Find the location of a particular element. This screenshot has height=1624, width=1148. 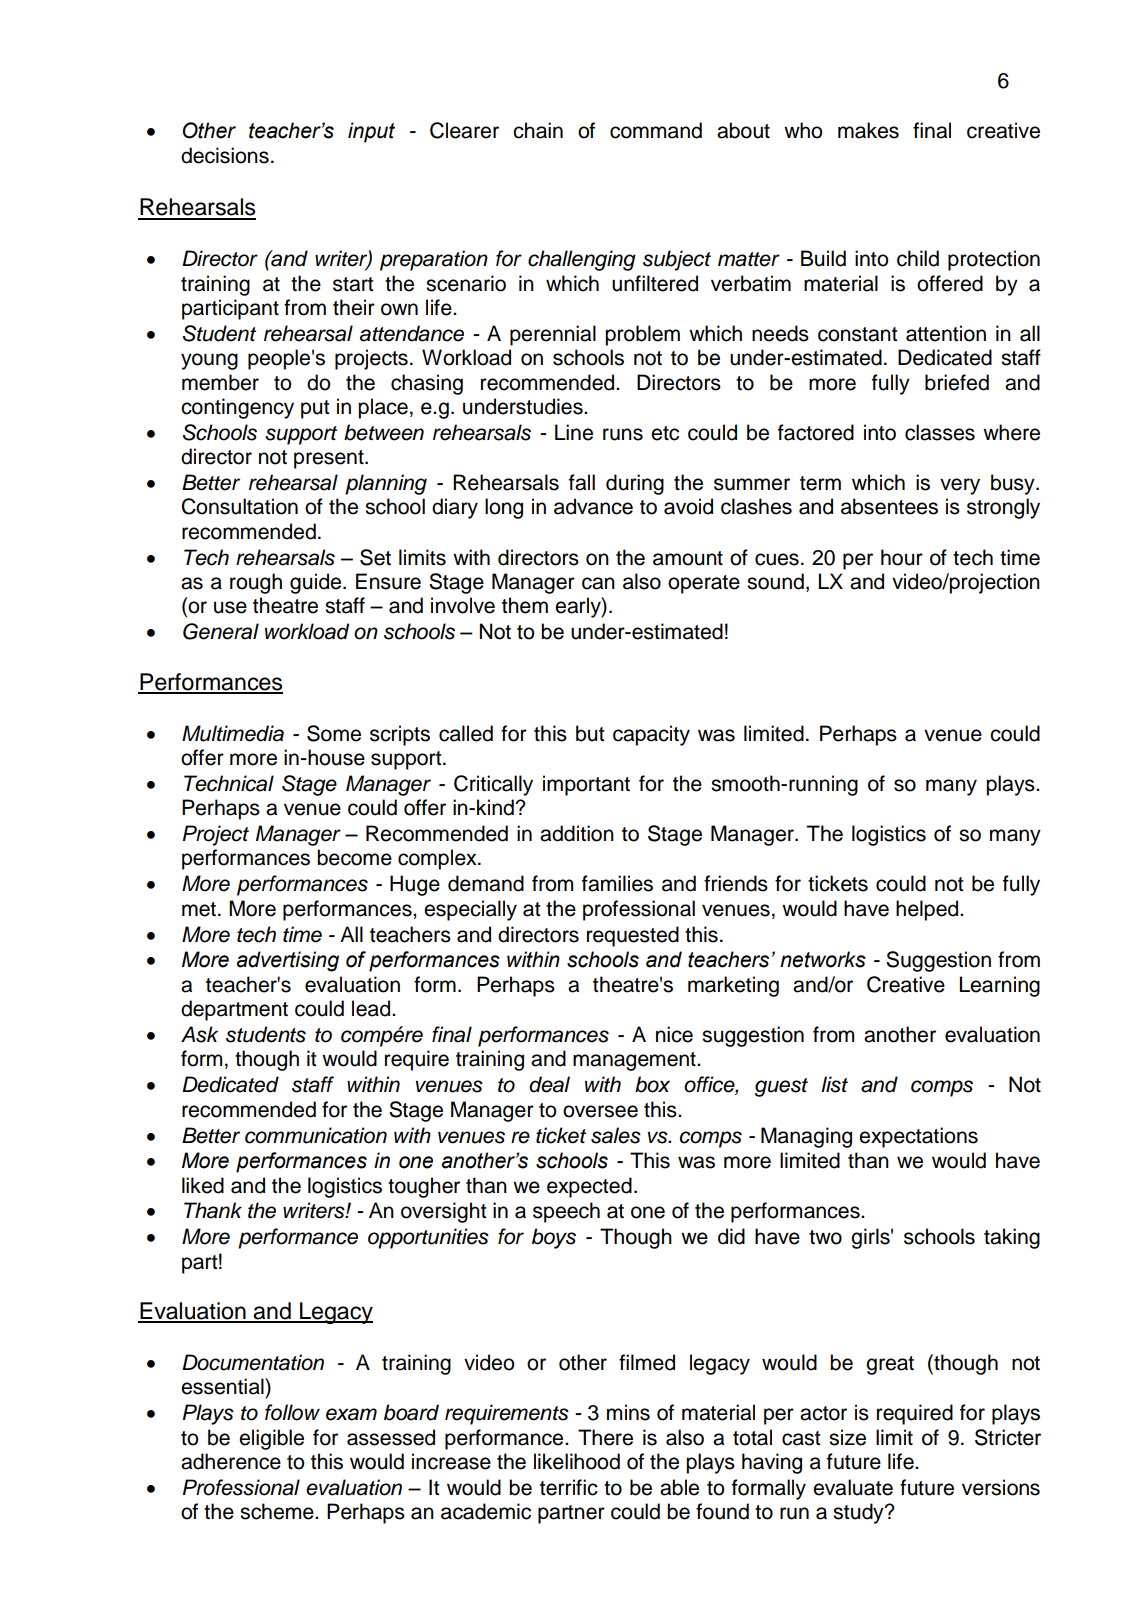

command is located at coordinates (656, 130).
